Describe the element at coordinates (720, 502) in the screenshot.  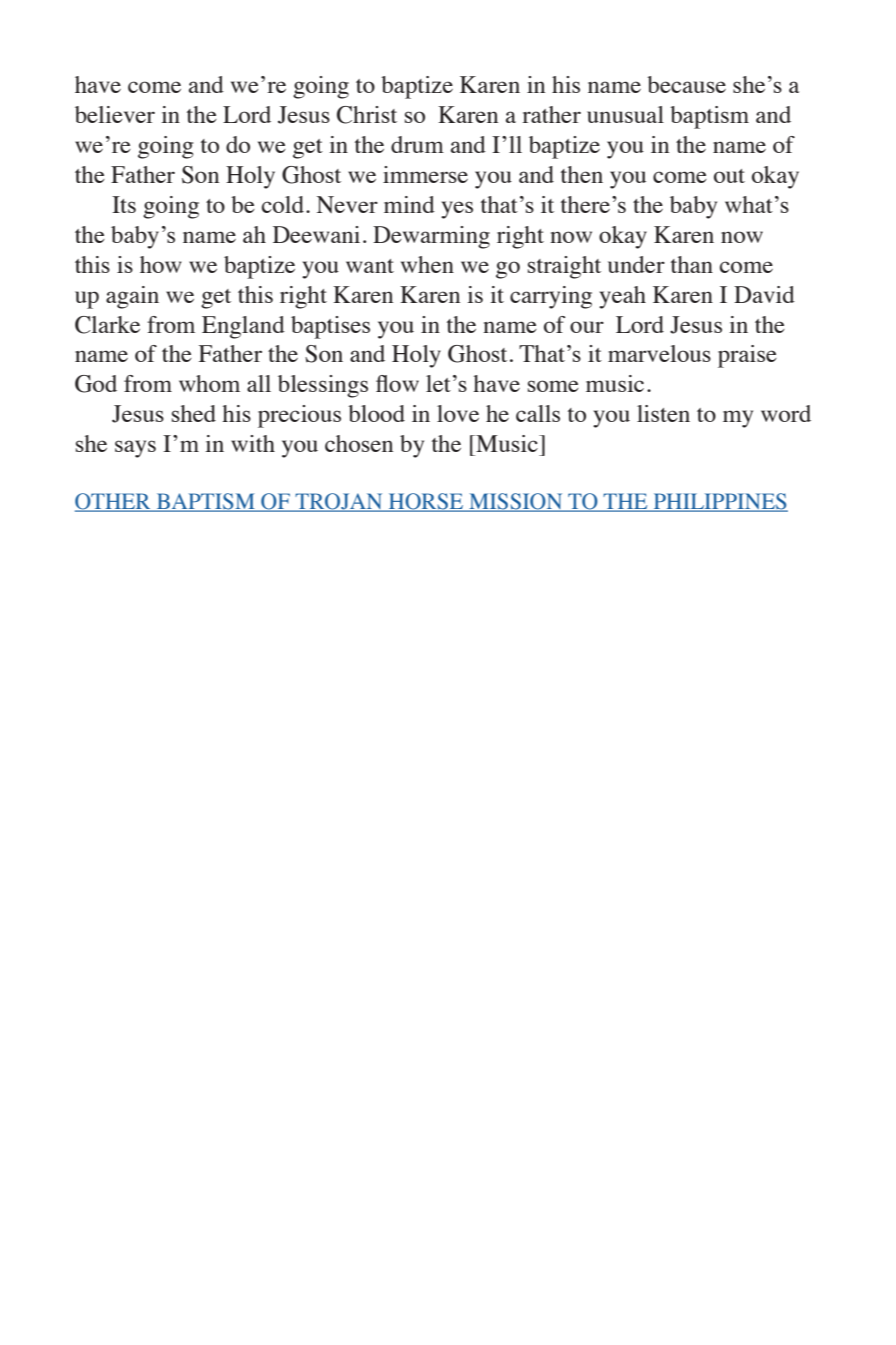
I see `PHILIPPINES` at that location.
